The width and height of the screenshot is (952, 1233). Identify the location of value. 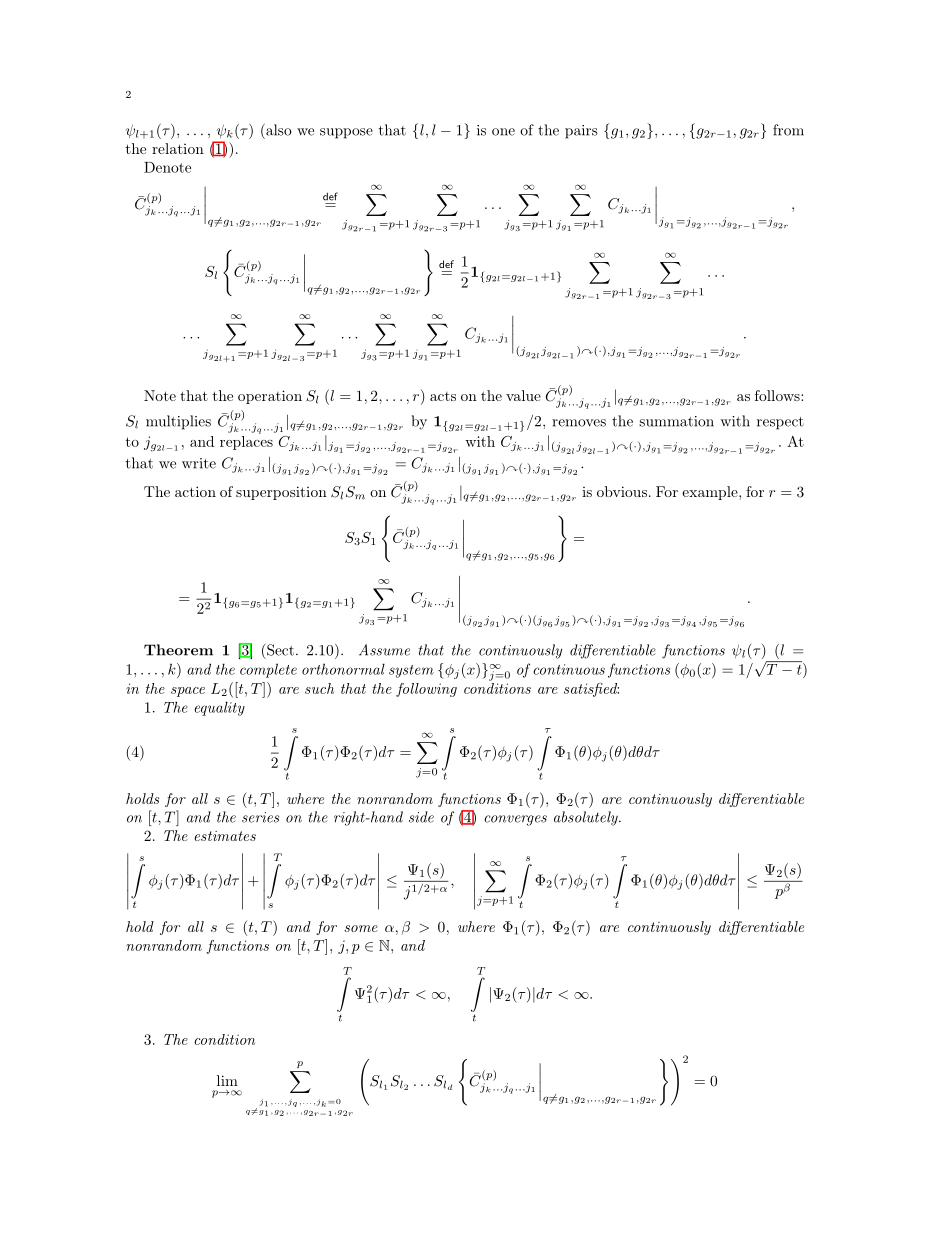
(523, 395).
